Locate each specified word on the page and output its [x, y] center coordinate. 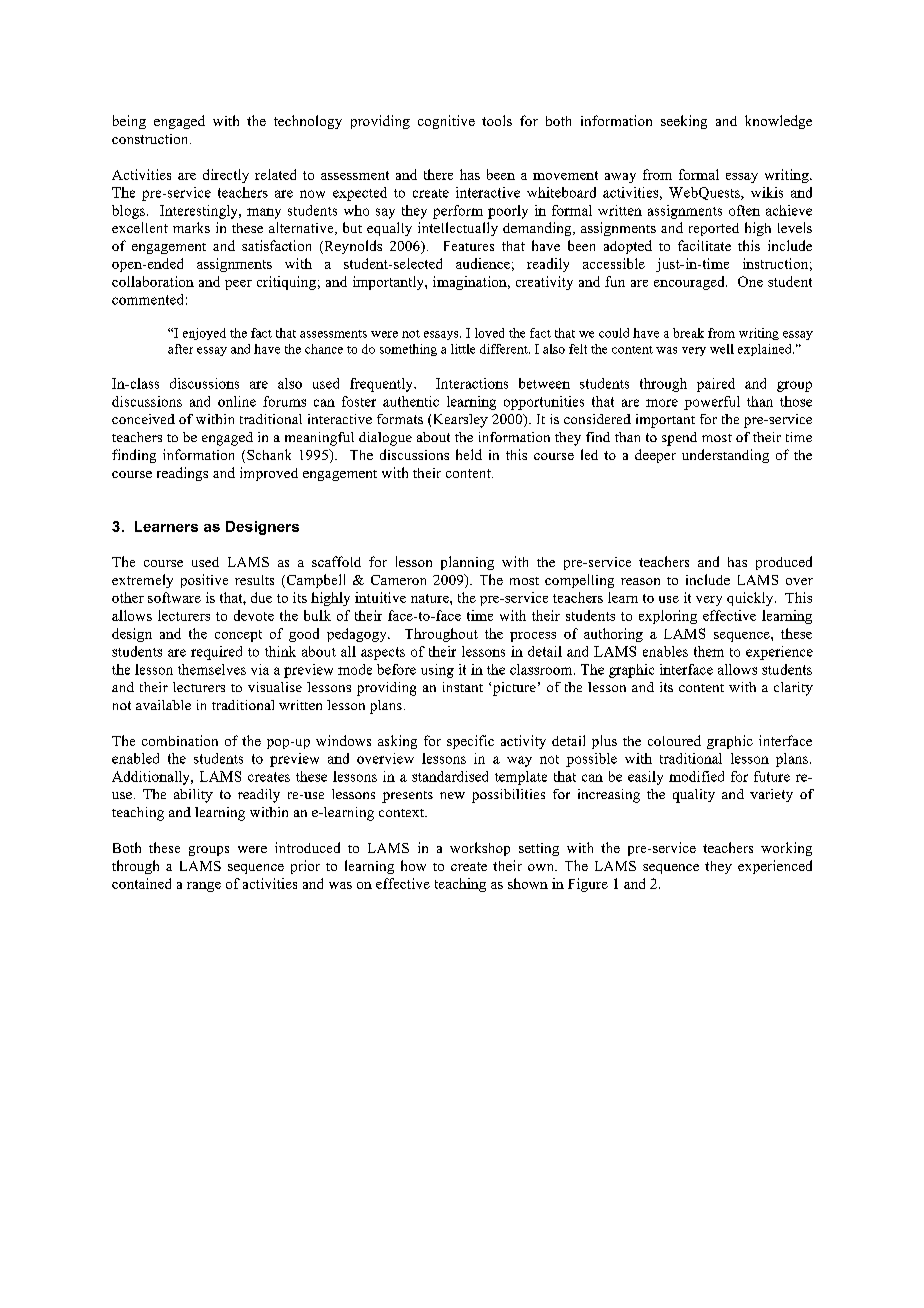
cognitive [446, 122]
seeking [684, 122]
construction [151, 139]
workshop [480, 849]
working [786, 849]
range [204, 887]
